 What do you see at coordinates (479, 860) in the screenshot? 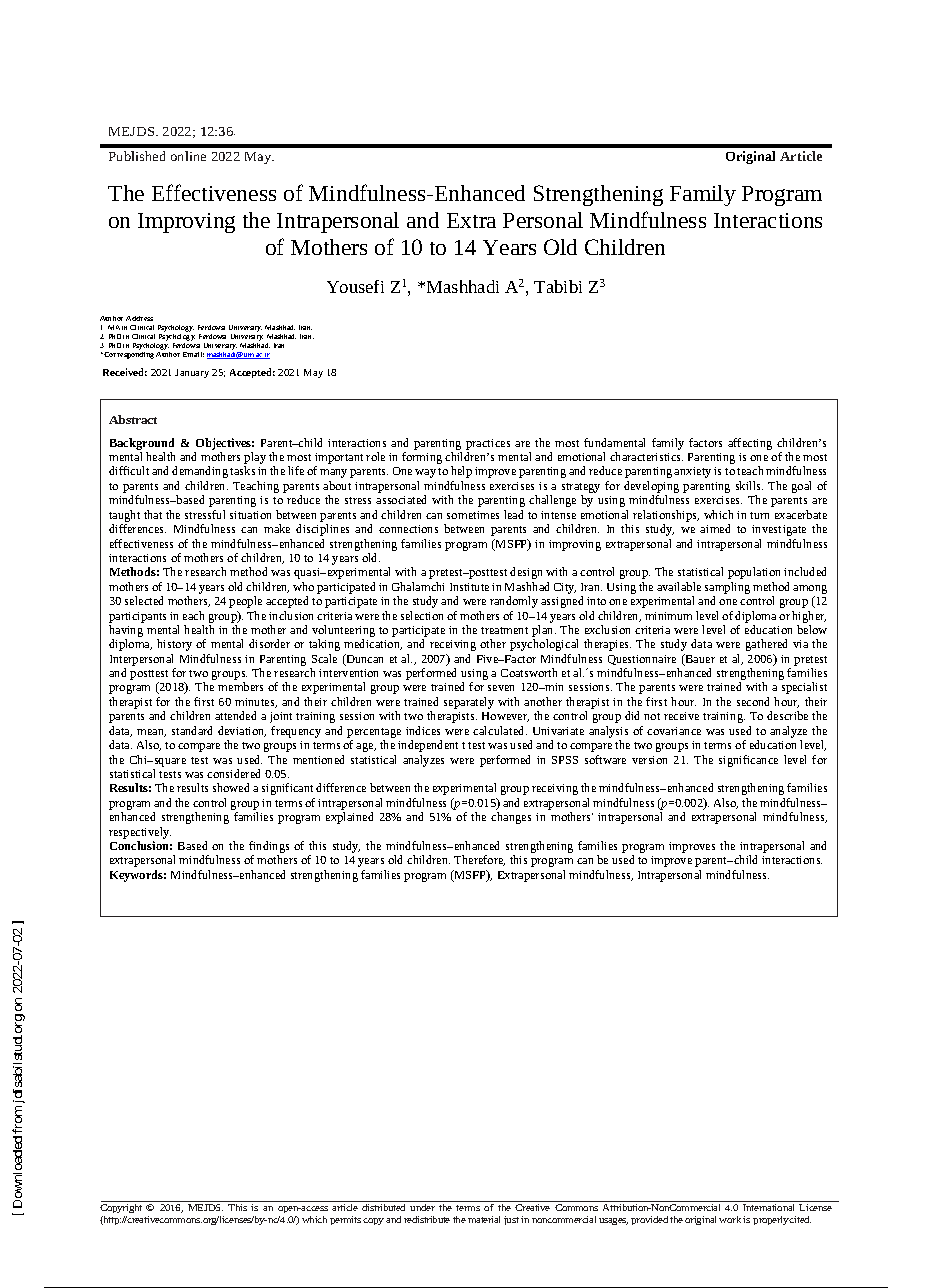
I see `Therefore` at bounding box center [479, 860].
